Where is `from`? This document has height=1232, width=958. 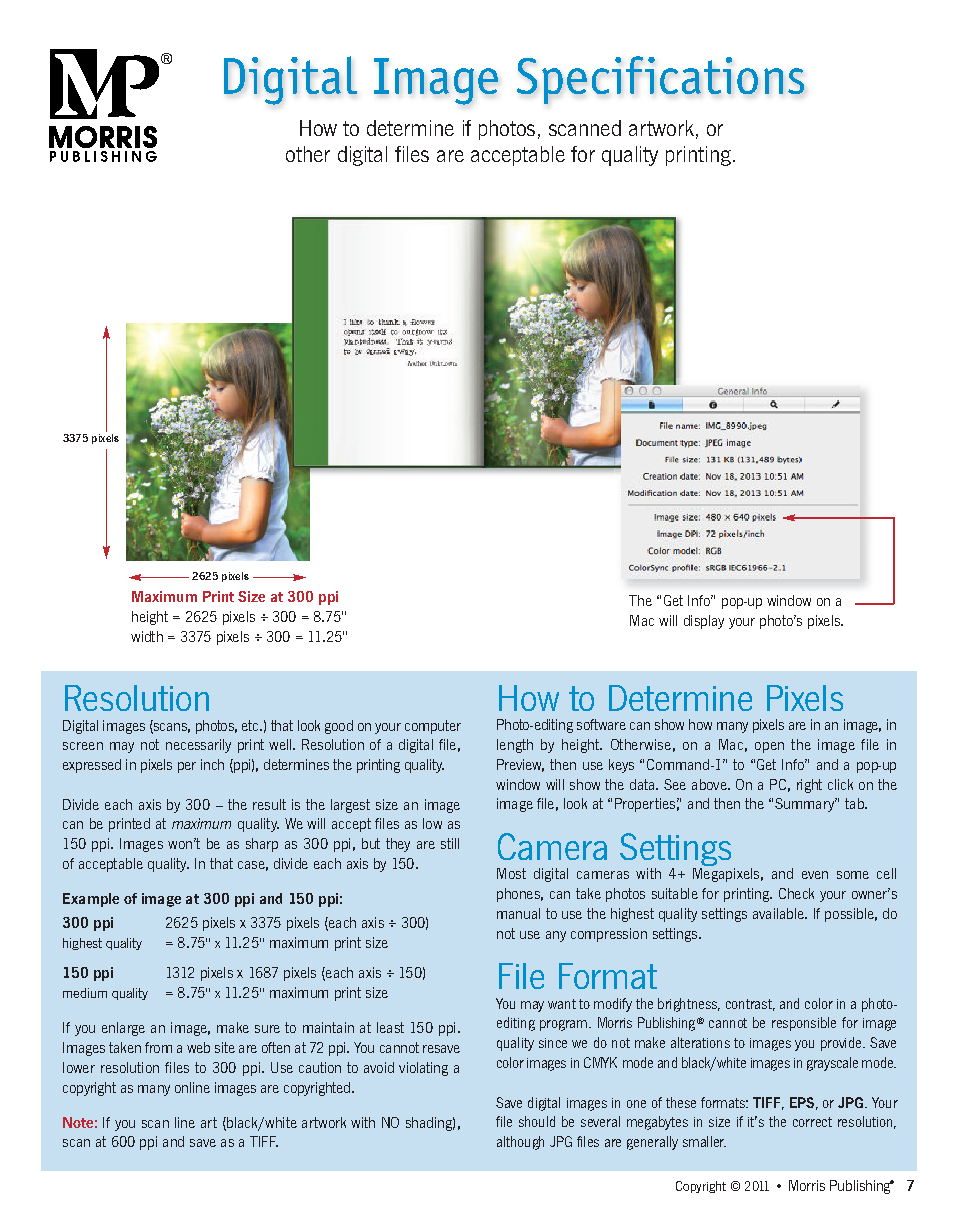
from is located at coordinates (158, 1047).
